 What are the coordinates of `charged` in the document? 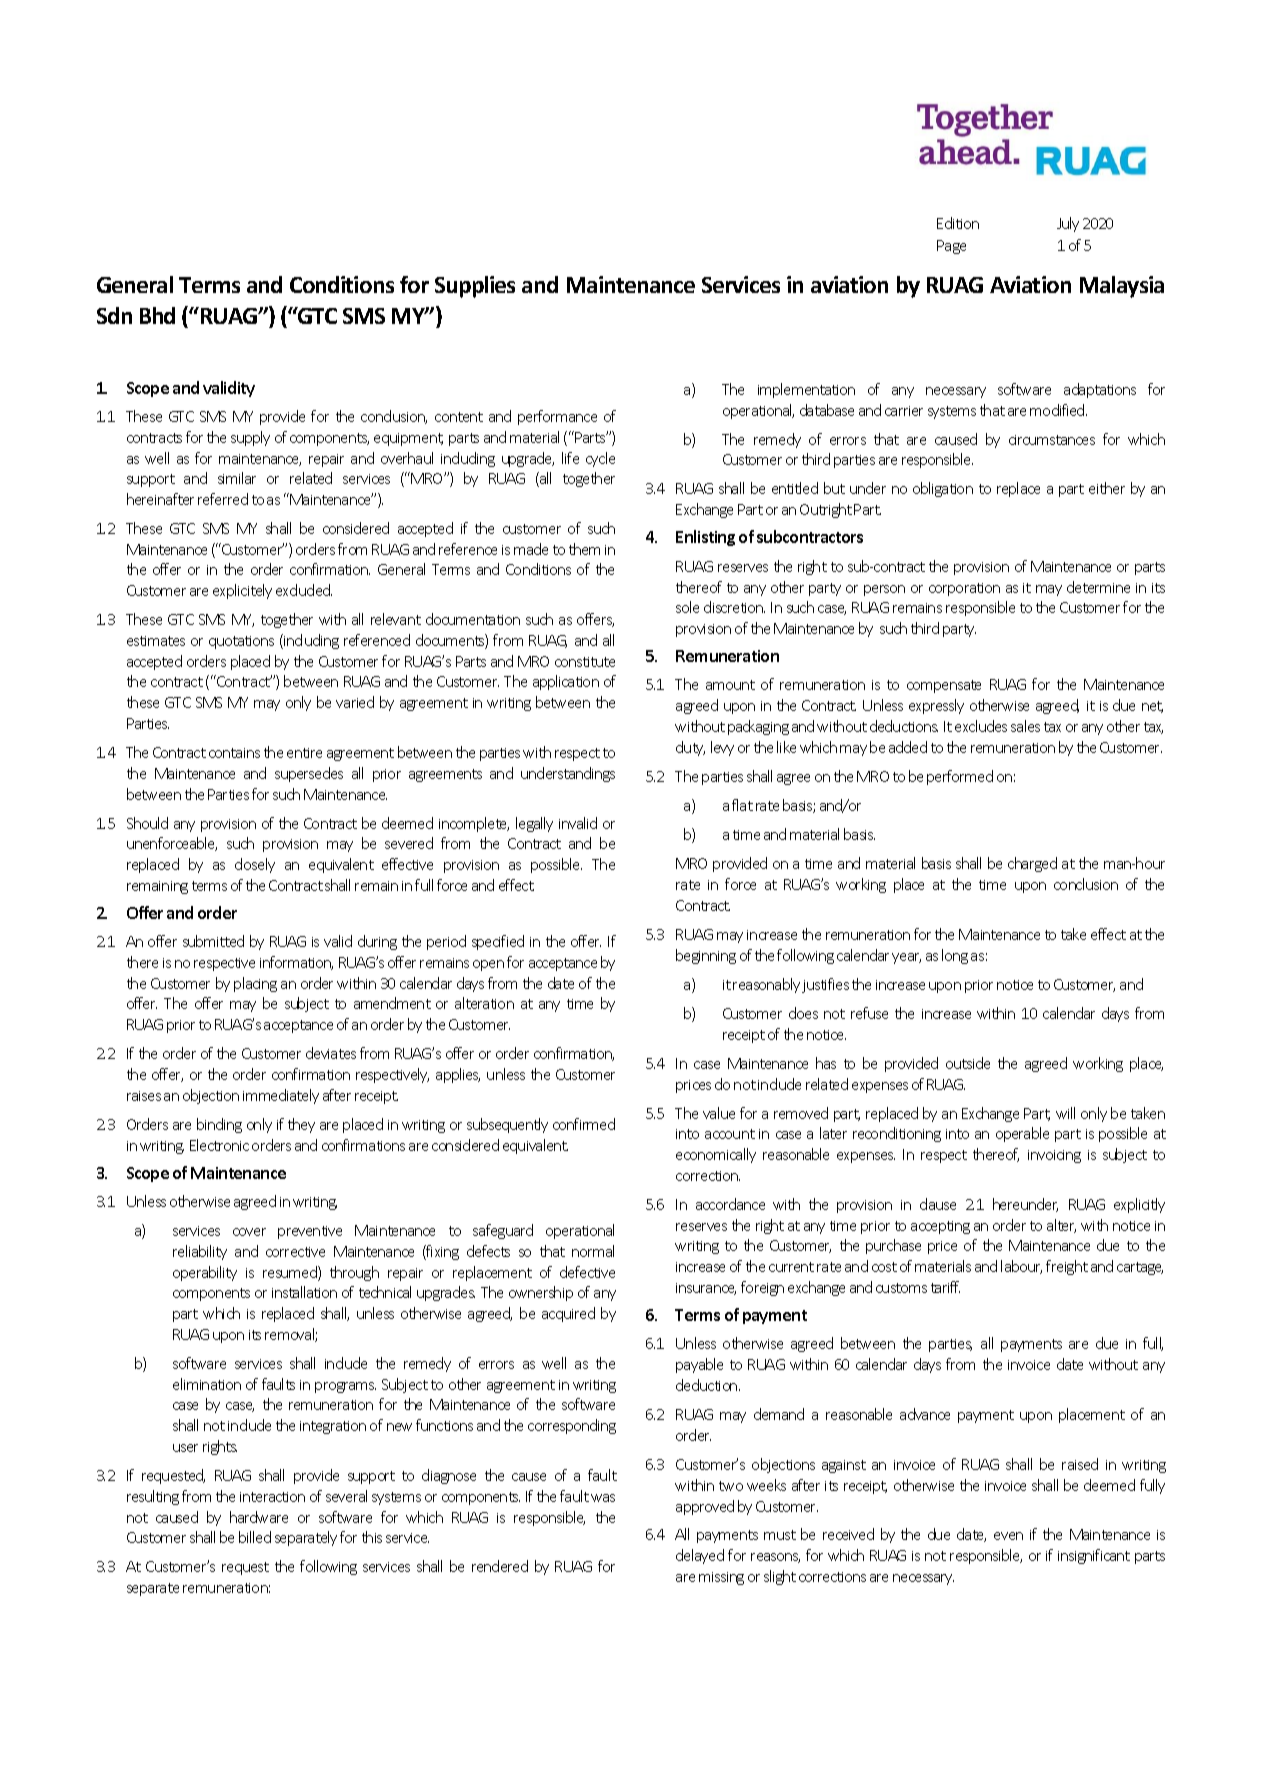 It's located at (1032, 864).
